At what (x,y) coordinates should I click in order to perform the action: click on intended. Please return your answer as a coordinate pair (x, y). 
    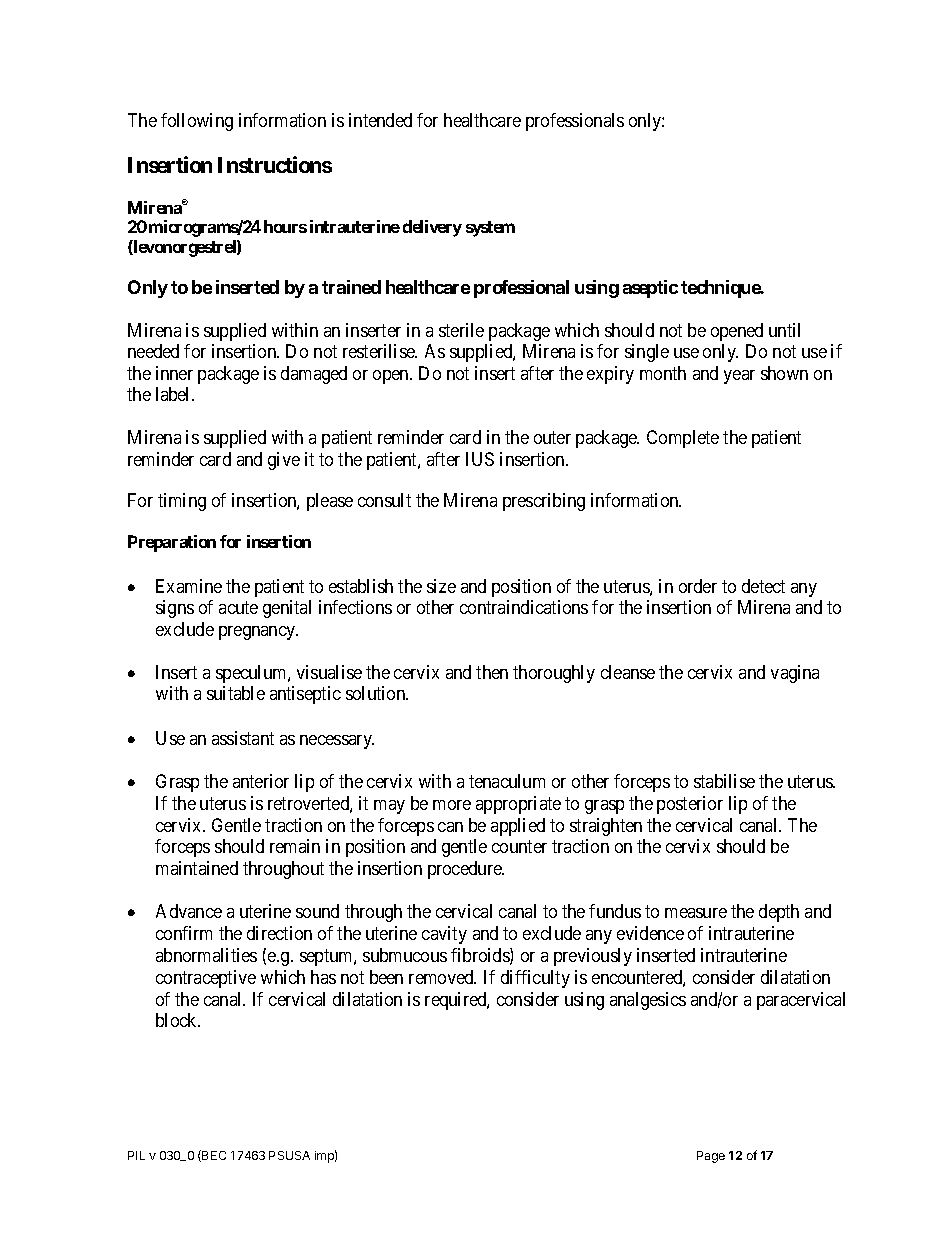
    Looking at the image, I should click on (380, 120).
